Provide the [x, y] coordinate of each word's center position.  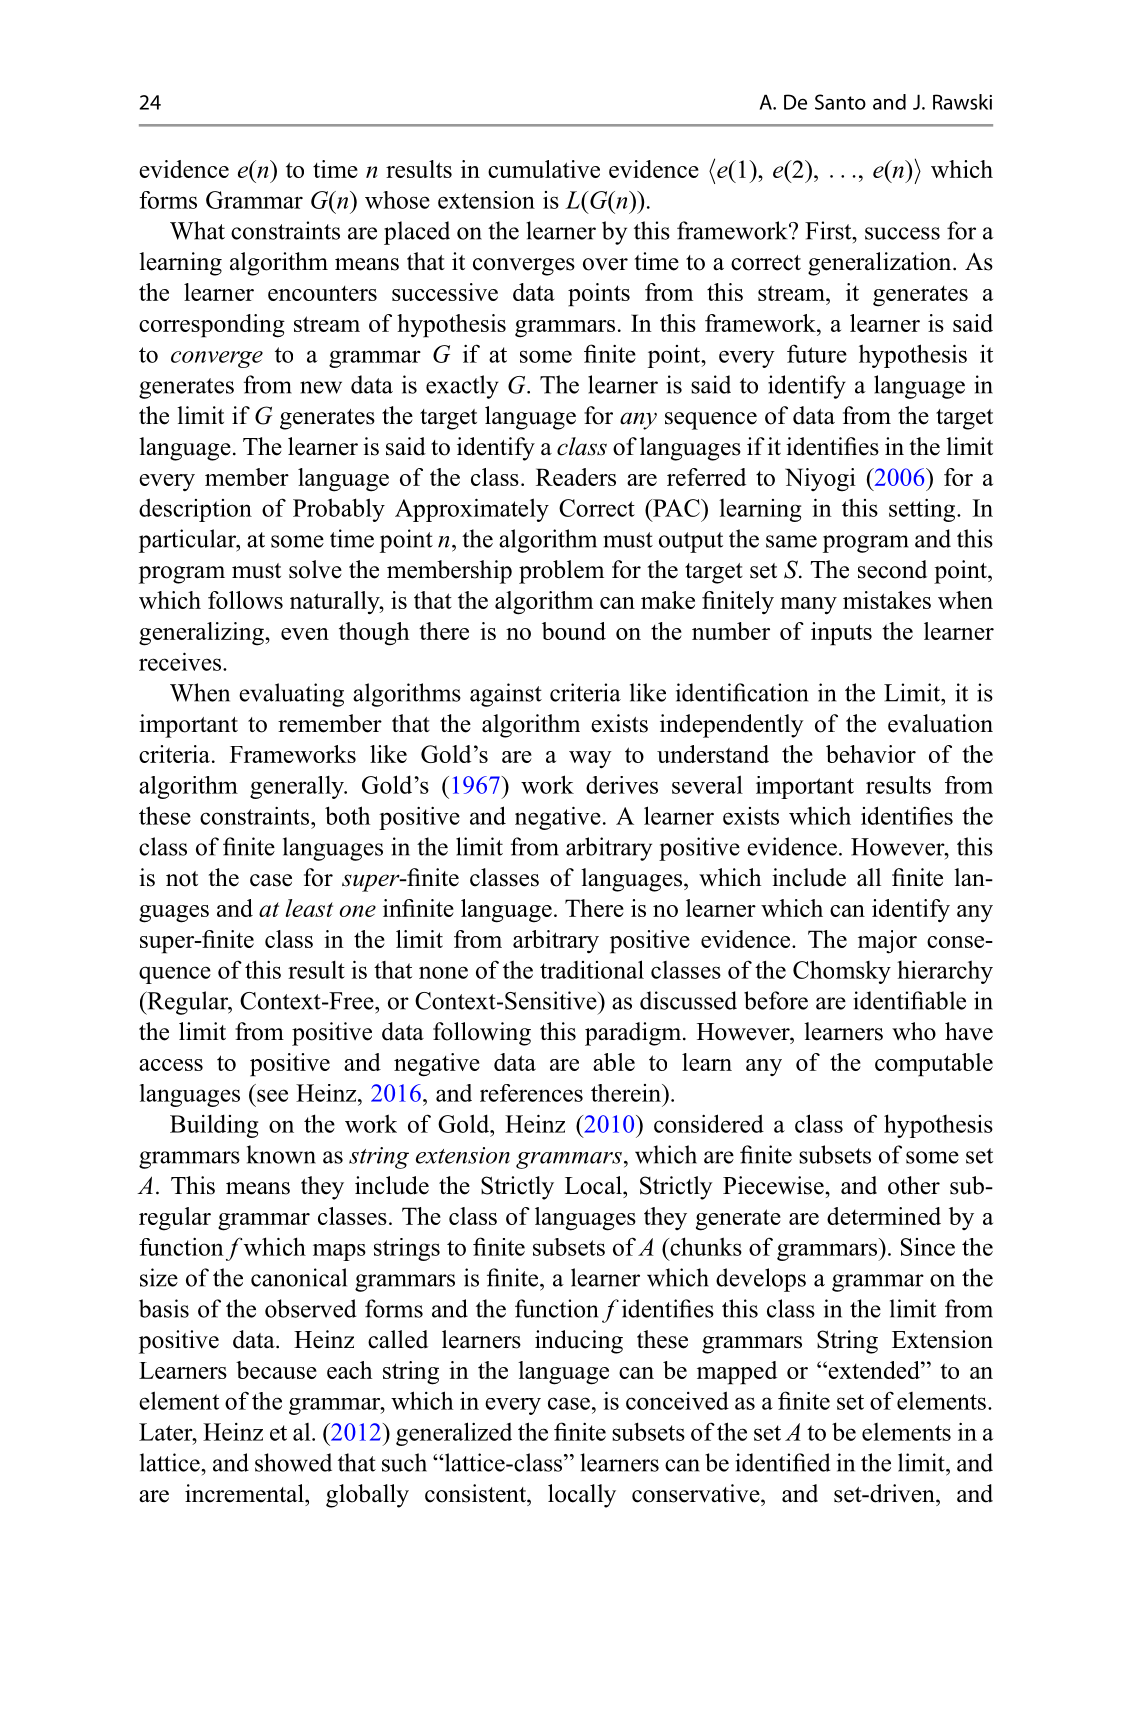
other [914, 1185]
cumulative [544, 169]
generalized [454, 1434]
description [195, 510]
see [272, 1095]
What [197, 230]
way [590, 759]
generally [298, 787]
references [531, 1093]
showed [293, 1462]
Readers [576, 477]
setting [923, 510]
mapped [737, 1373]
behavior [871, 754]
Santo [840, 102]
